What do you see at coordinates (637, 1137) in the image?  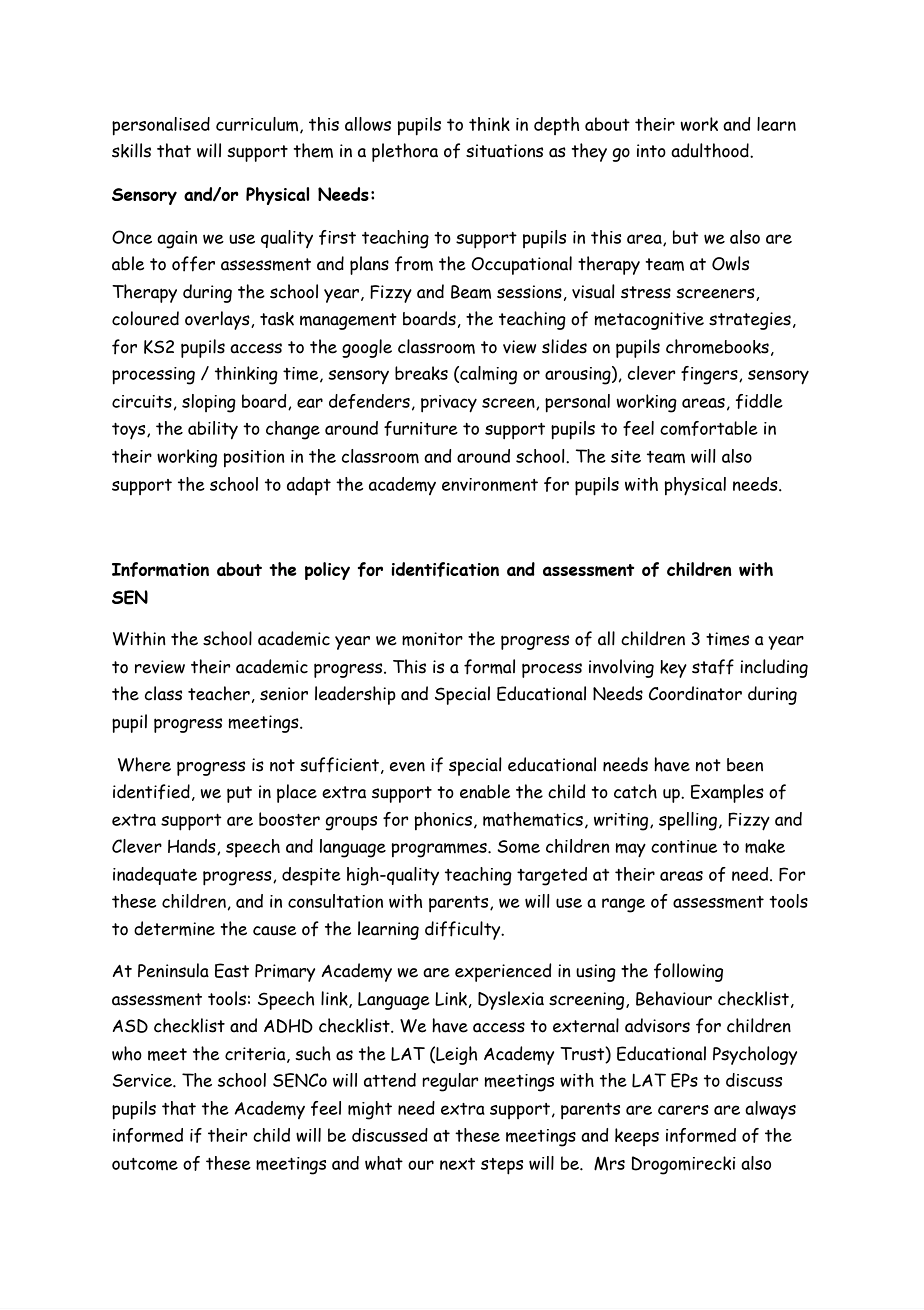 I see `keeps` at bounding box center [637, 1137].
